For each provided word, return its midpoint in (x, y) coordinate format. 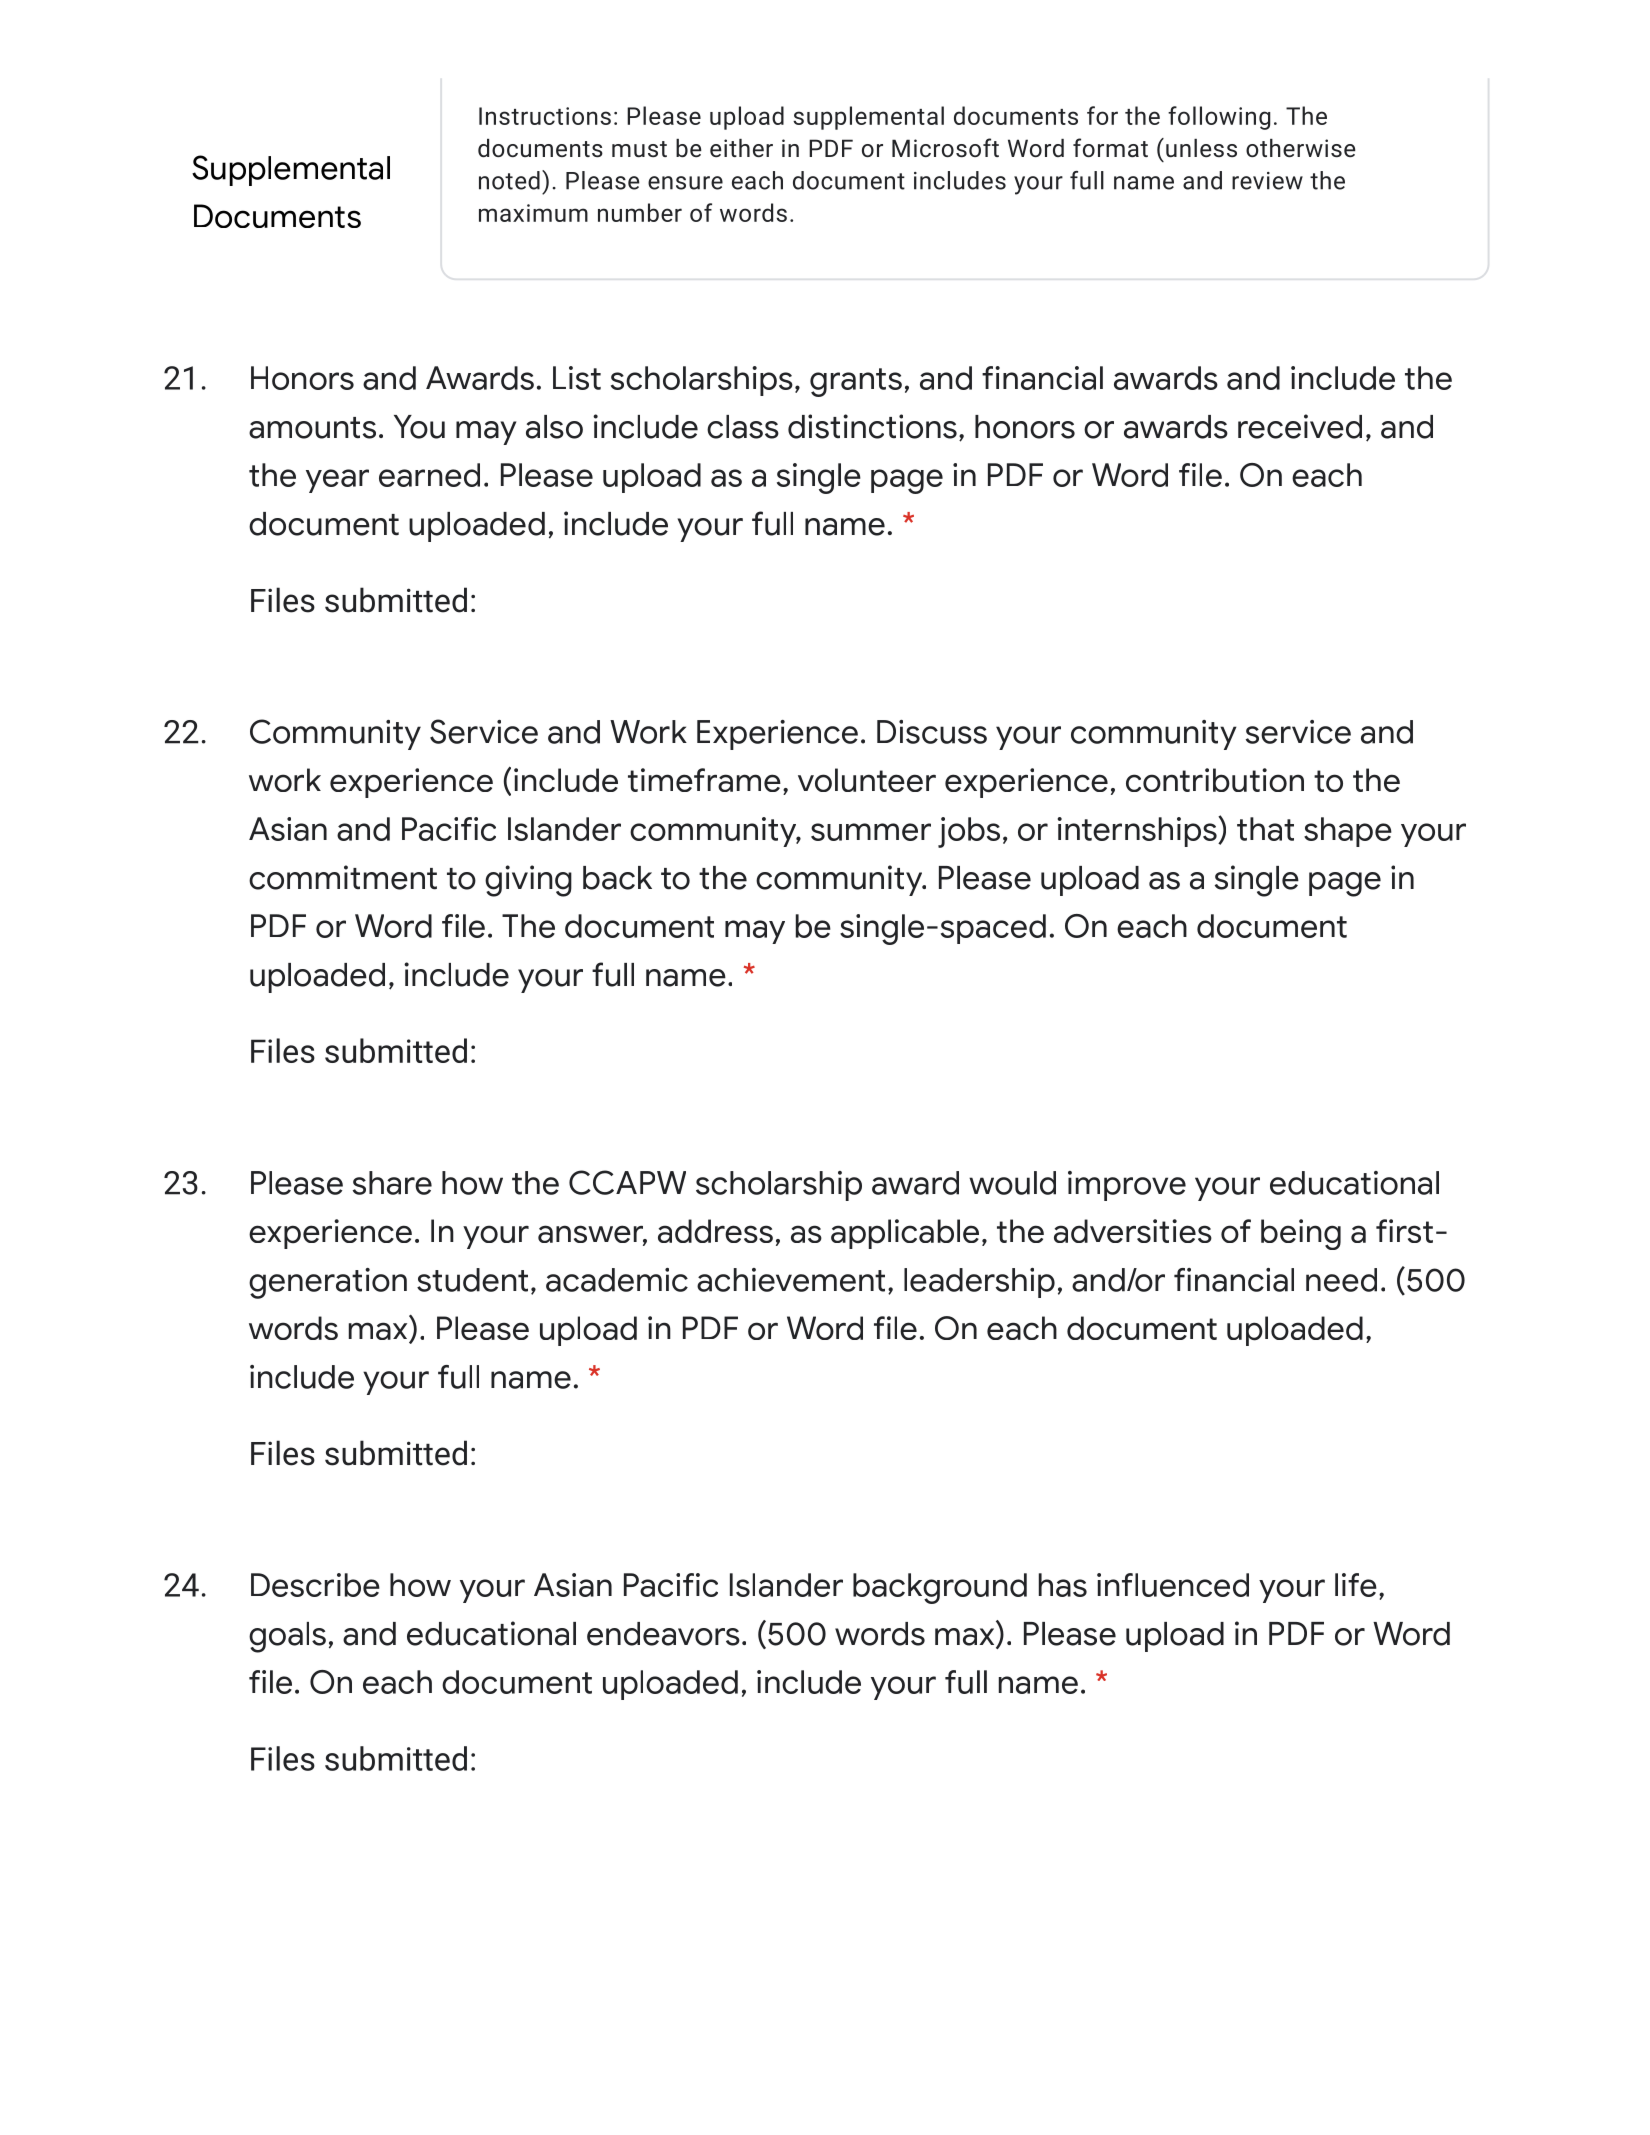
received (1300, 426)
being (1301, 1234)
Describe (315, 1585)
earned (429, 475)
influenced (1173, 1585)
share (392, 1183)
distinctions (872, 426)
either (741, 148)
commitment (343, 877)
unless (1201, 148)
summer (871, 832)
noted (509, 180)
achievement (791, 1280)
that (1265, 829)
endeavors (663, 1634)
